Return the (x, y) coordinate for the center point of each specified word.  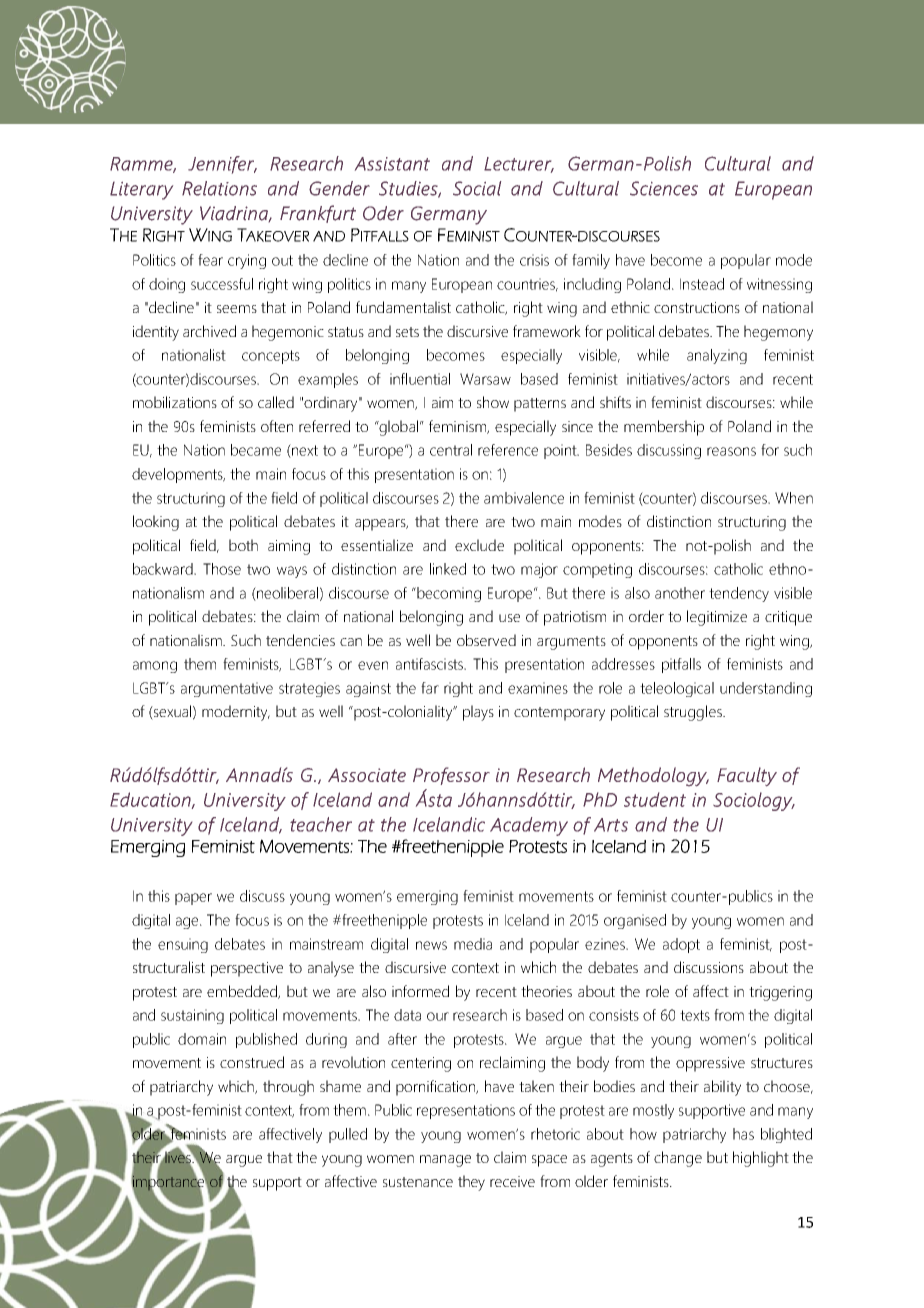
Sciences (664, 188)
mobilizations (175, 402)
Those (222, 569)
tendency (739, 594)
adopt (681, 945)
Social (477, 188)
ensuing (183, 945)
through (288, 1088)
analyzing (717, 356)
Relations (219, 188)
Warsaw (485, 379)
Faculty (747, 776)
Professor (451, 776)
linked (448, 569)
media (473, 944)
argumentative (227, 689)
